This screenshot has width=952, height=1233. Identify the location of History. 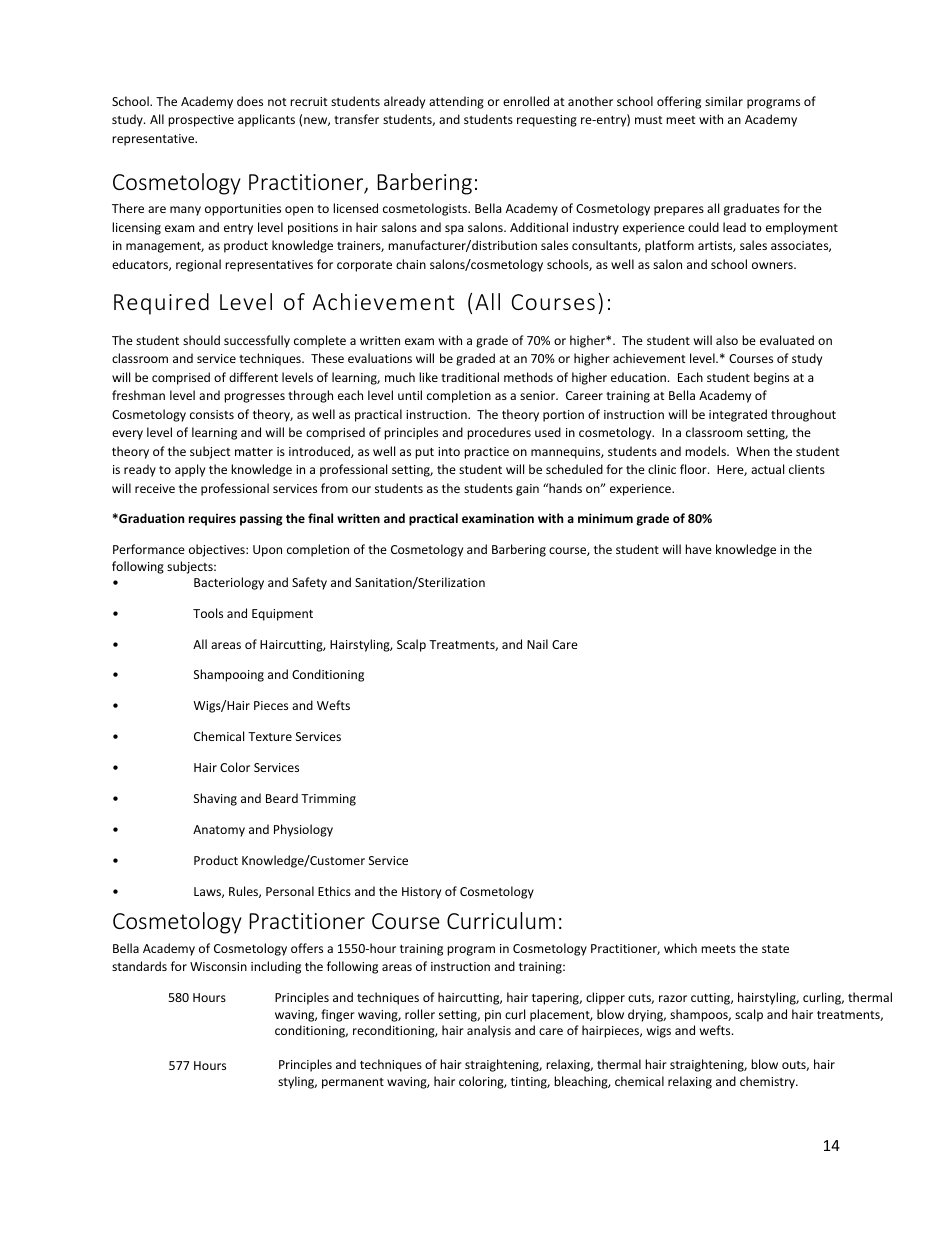
(421, 893).
